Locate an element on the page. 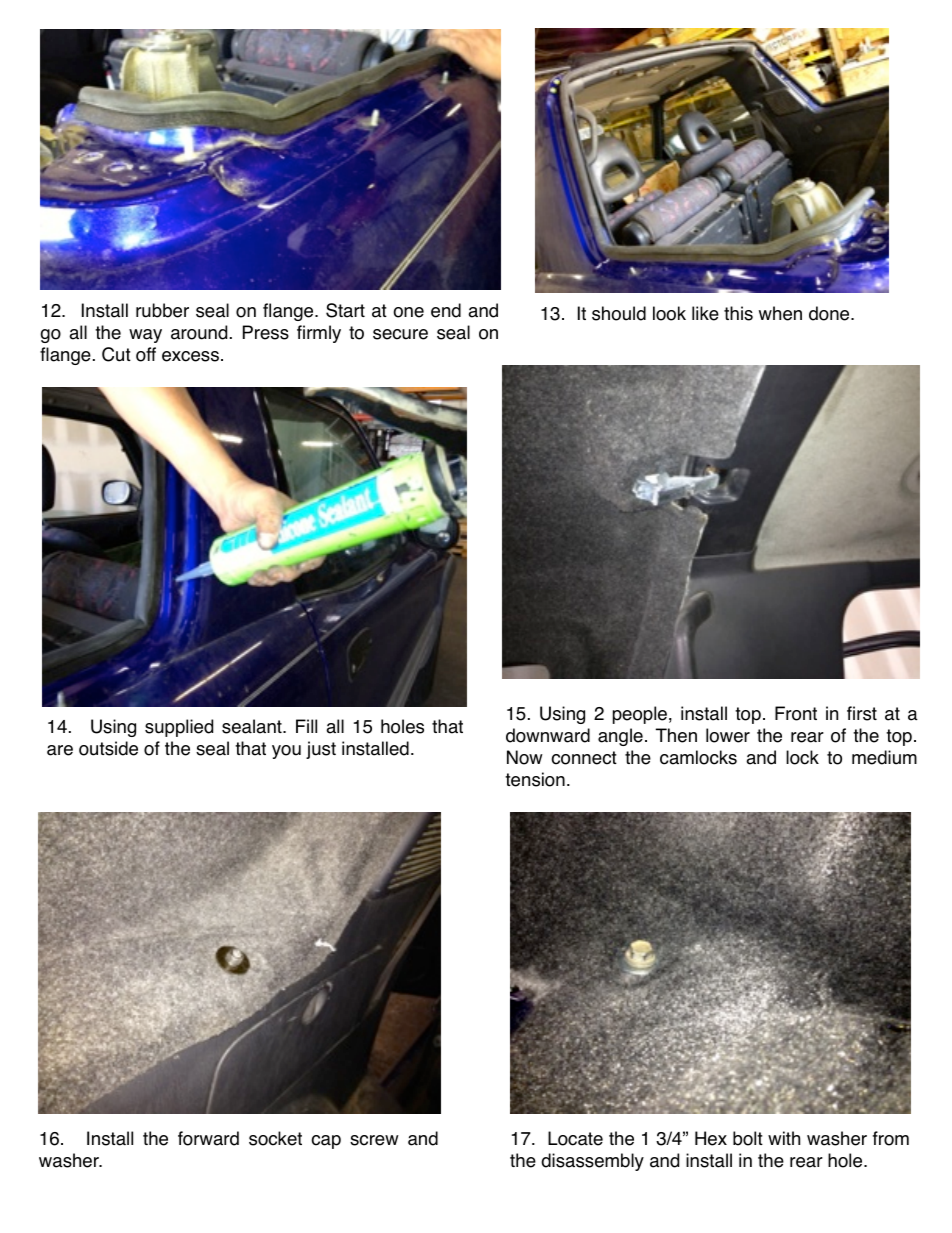  outside is located at coordinates (108, 748).
